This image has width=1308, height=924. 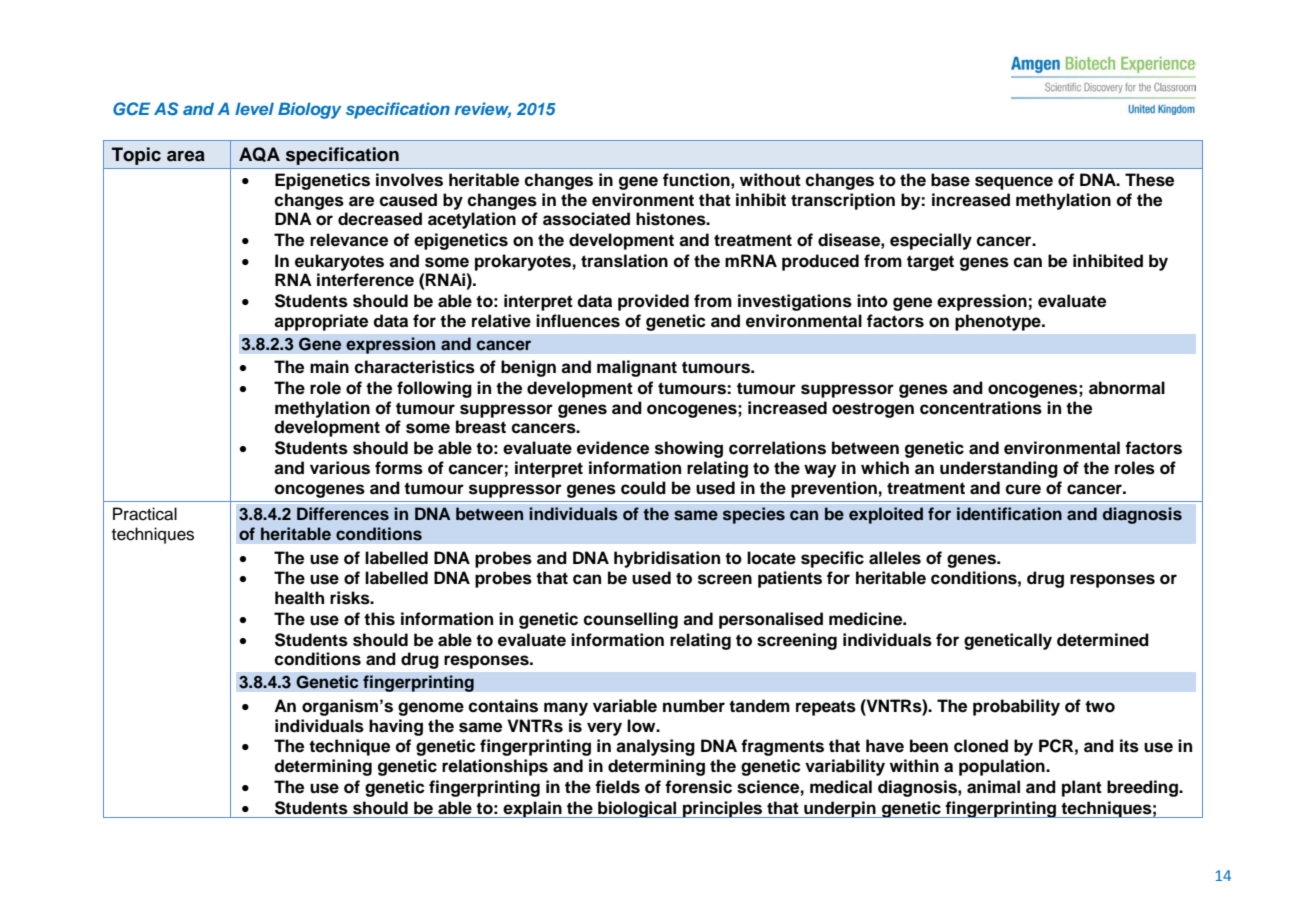 I want to click on evidence, so click(x=613, y=448).
